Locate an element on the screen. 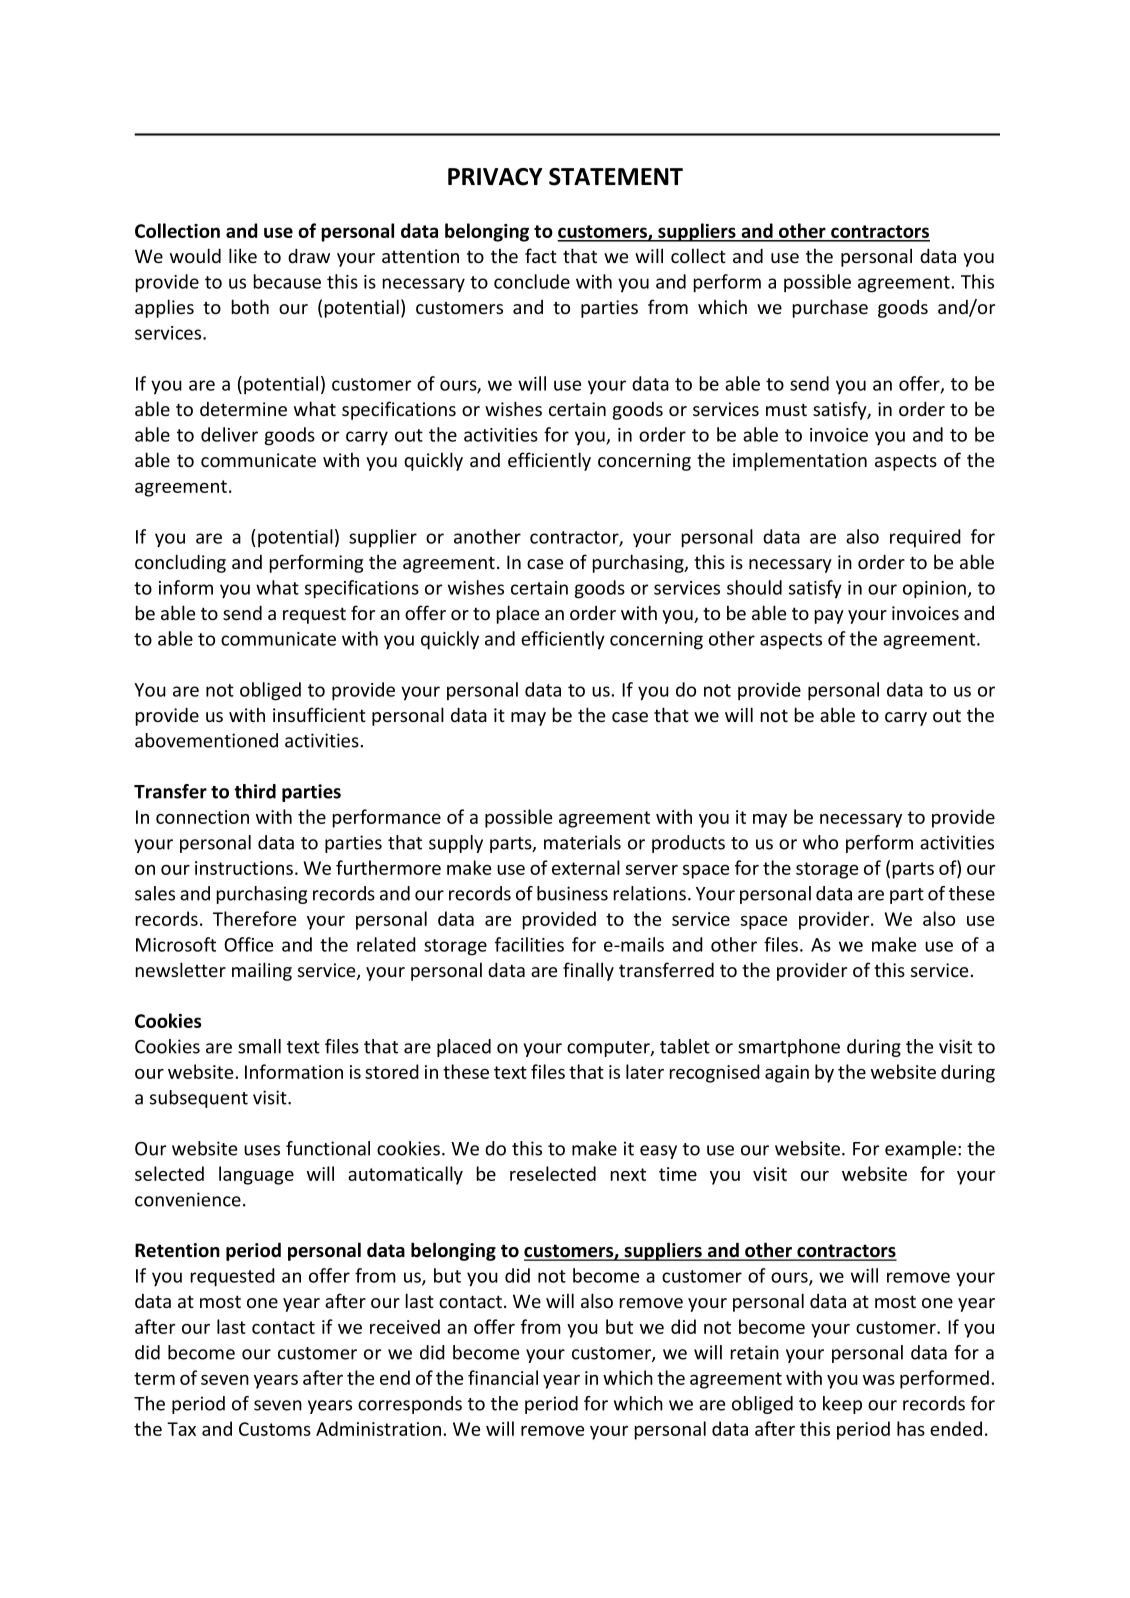 The height and width of the screenshot is (1598, 1130). pay is located at coordinates (829, 617).
